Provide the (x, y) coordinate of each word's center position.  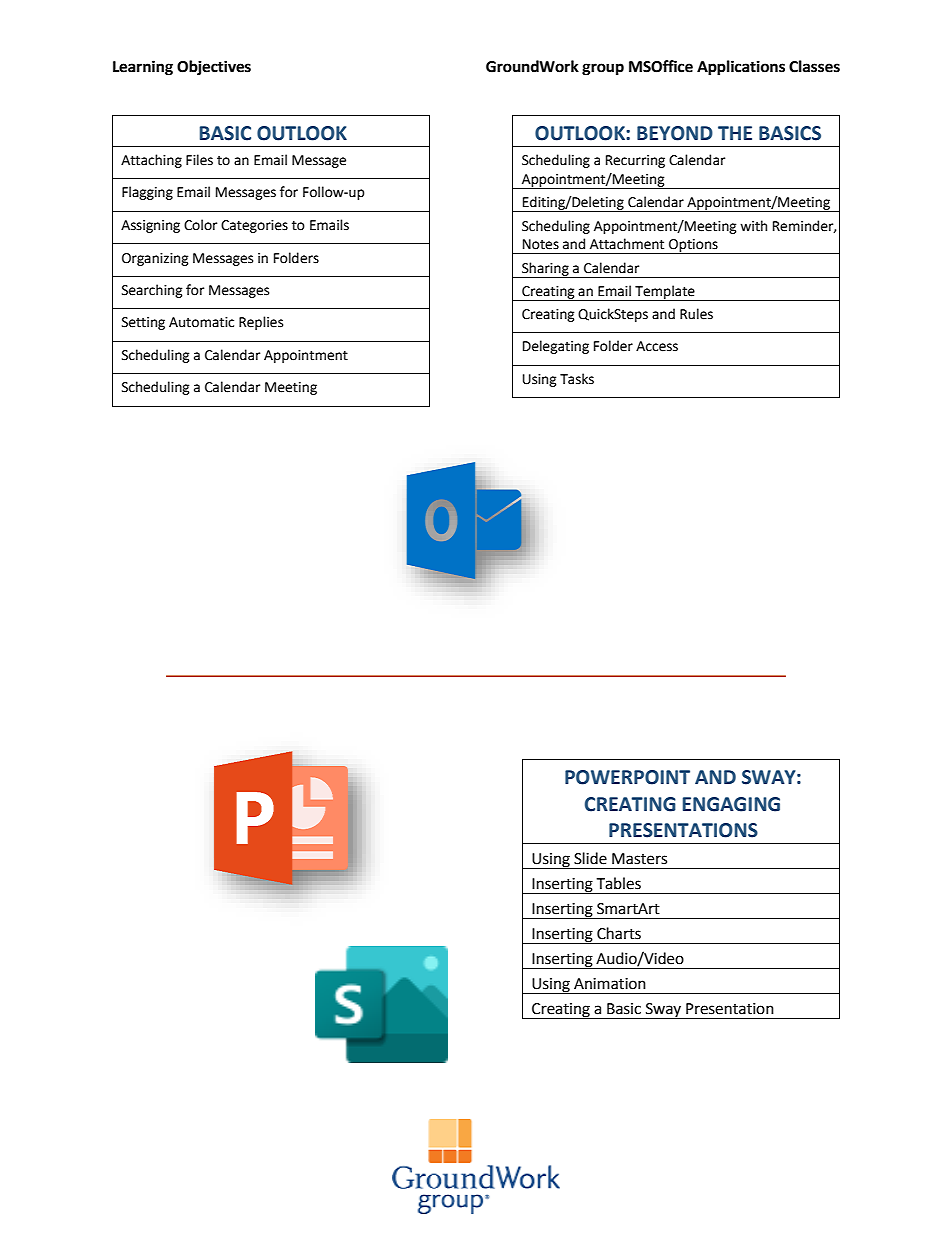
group (603, 69)
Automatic (201, 322)
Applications (741, 68)
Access (657, 346)
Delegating (556, 347)
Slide (590, 858)
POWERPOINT (627, 777)
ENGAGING (731, 804)
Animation (610, 984)
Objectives (214, 68)
